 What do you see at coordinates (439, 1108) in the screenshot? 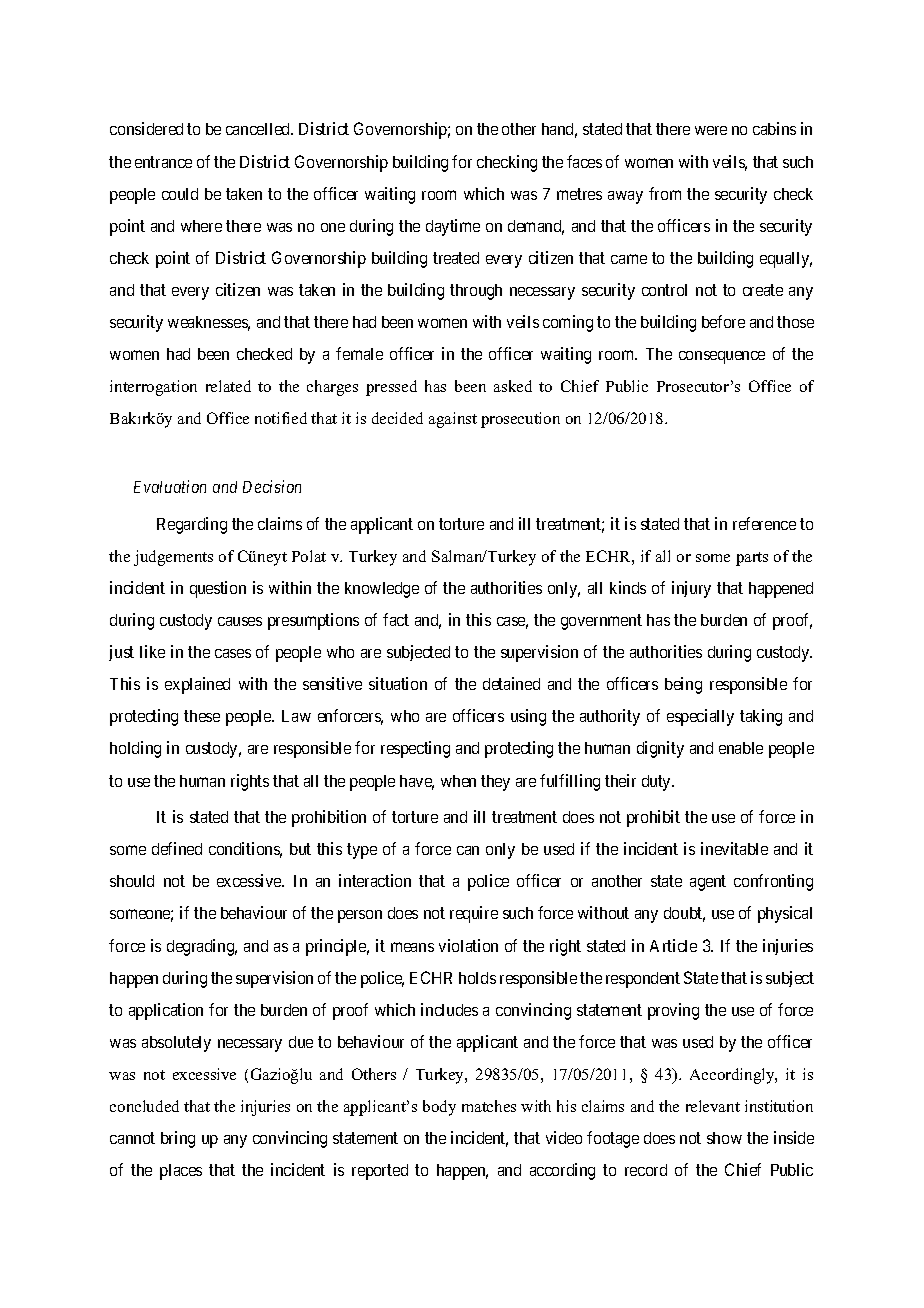
I see `body` at bounding box center [439, 1108].
